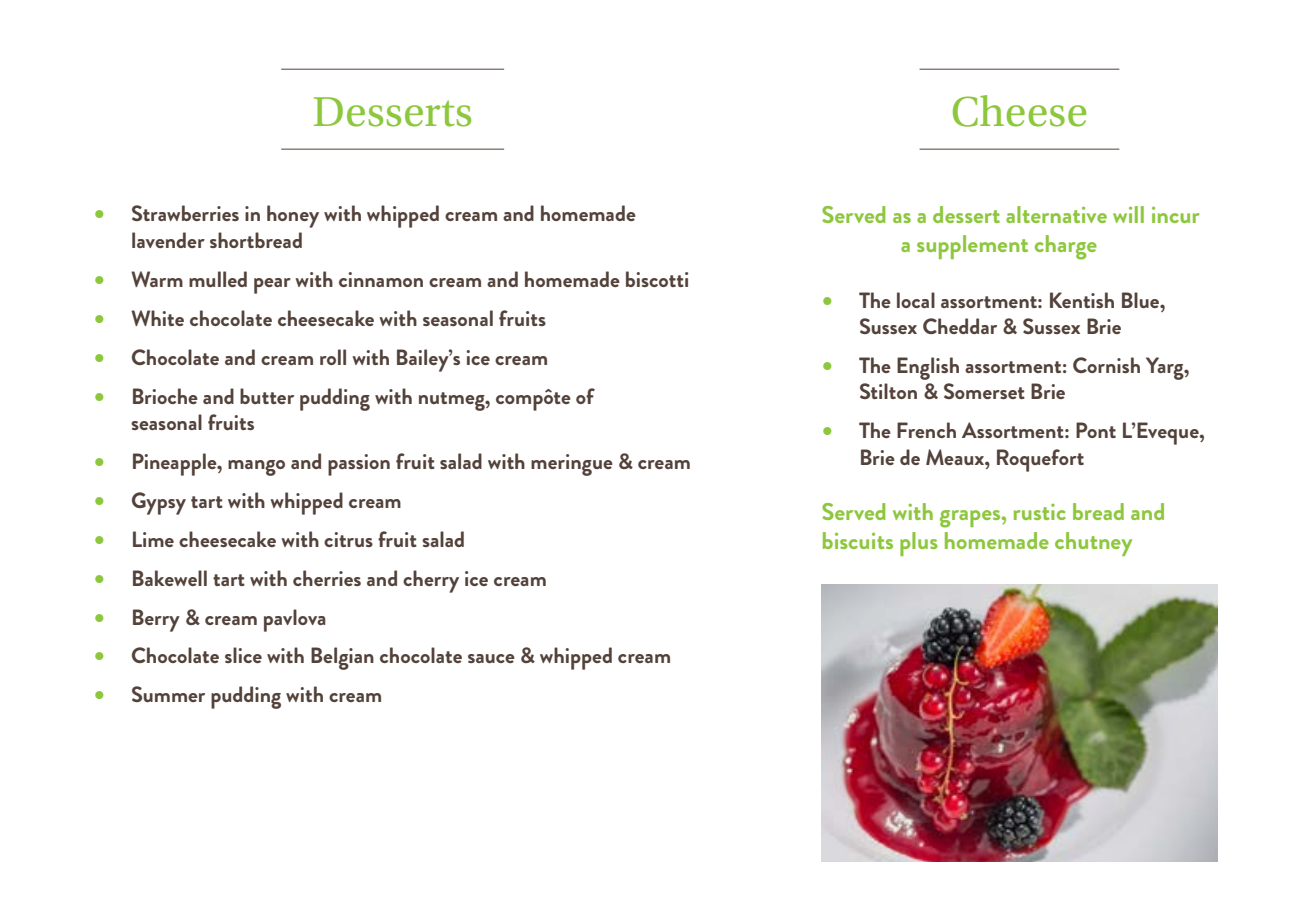  What do you see at coordinates (1056, 214) in the screenshot?
I see `alternative` at bounding box center [1056, 214].
